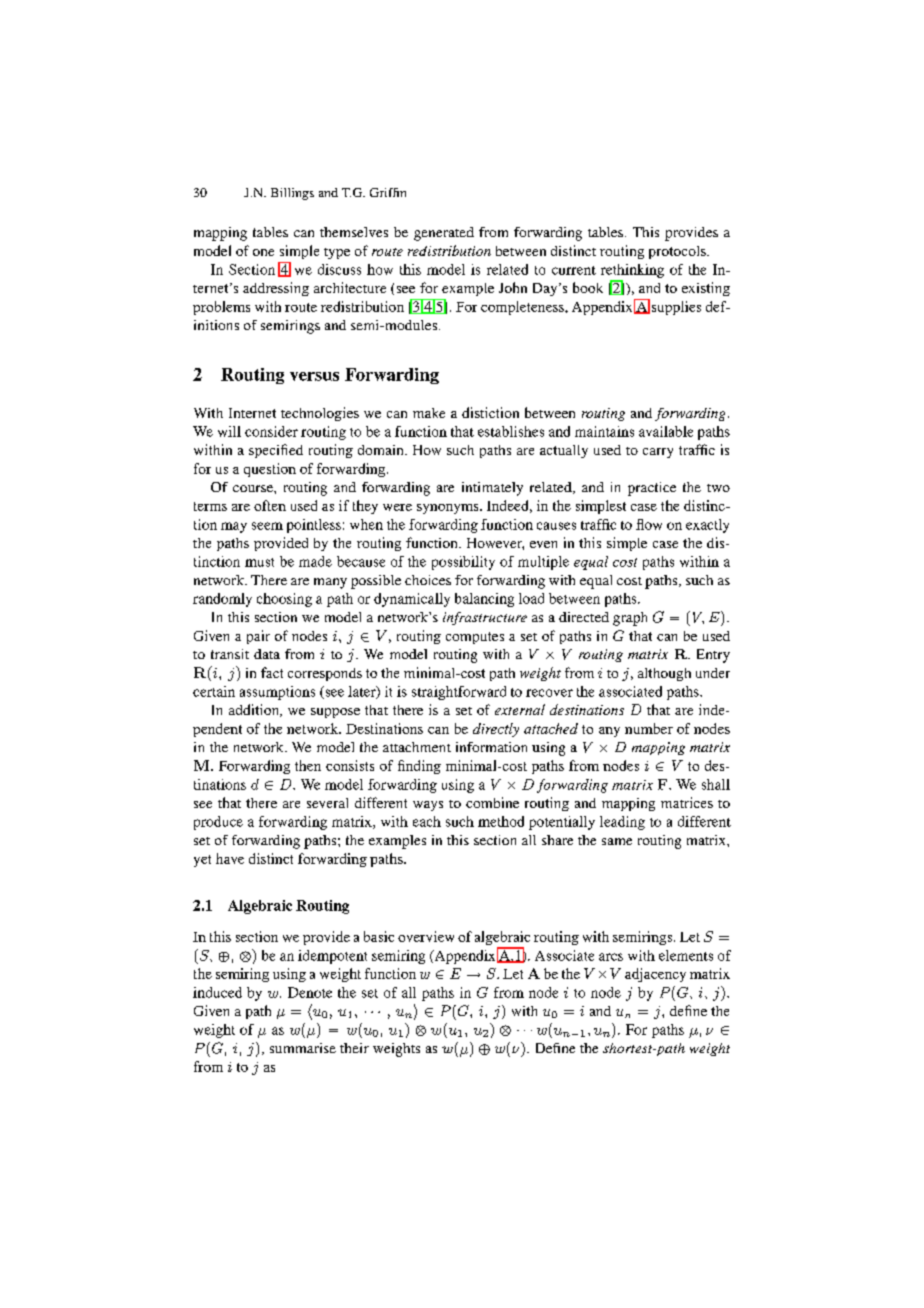 The width and height of the image is (924, 1308). What do you see at coordinates (303, 1048) in the image?
I see `summarise` at bounding box center [303, 1048].
